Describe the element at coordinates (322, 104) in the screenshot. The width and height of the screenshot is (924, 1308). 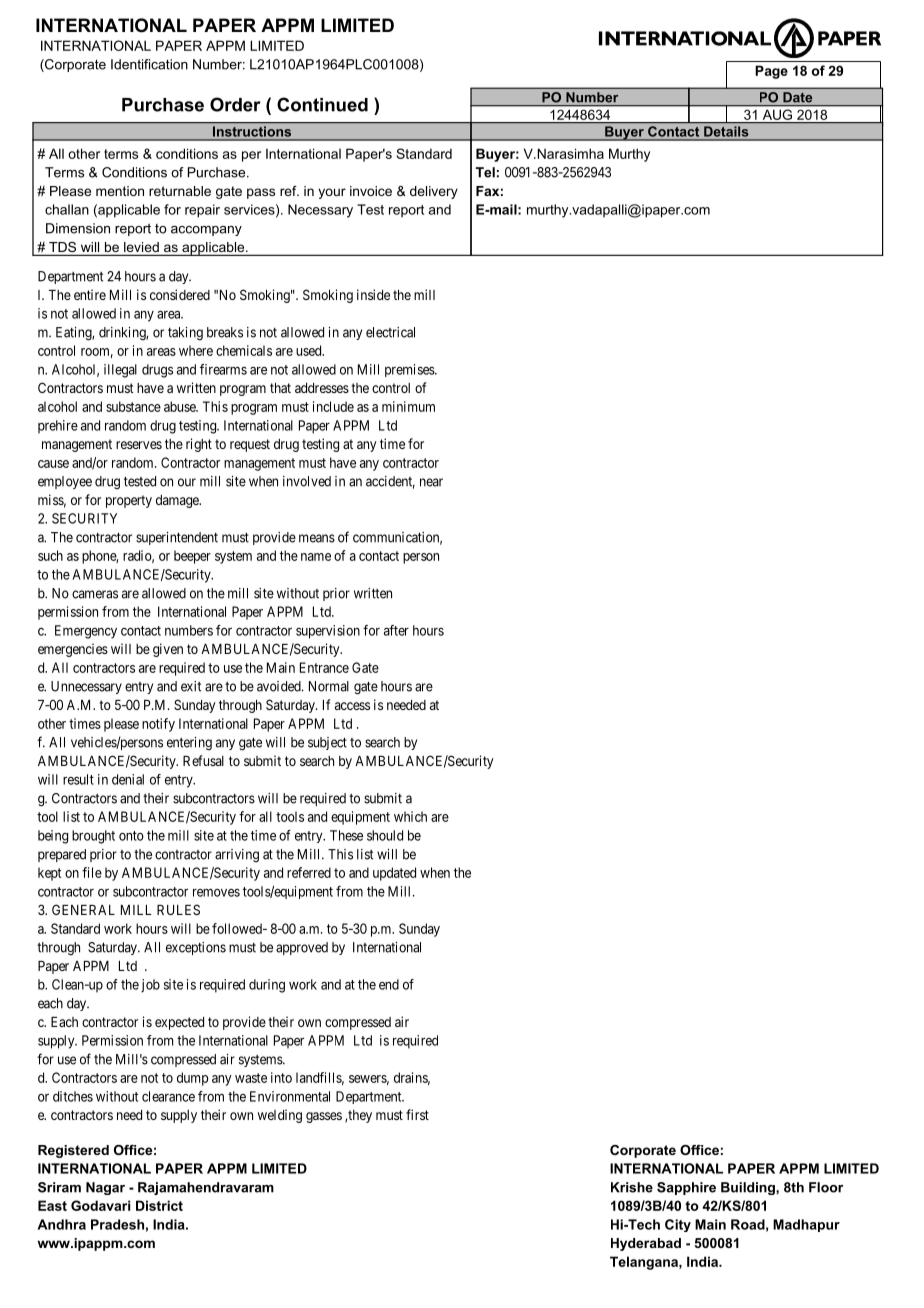
I see `Continued` at that location.
